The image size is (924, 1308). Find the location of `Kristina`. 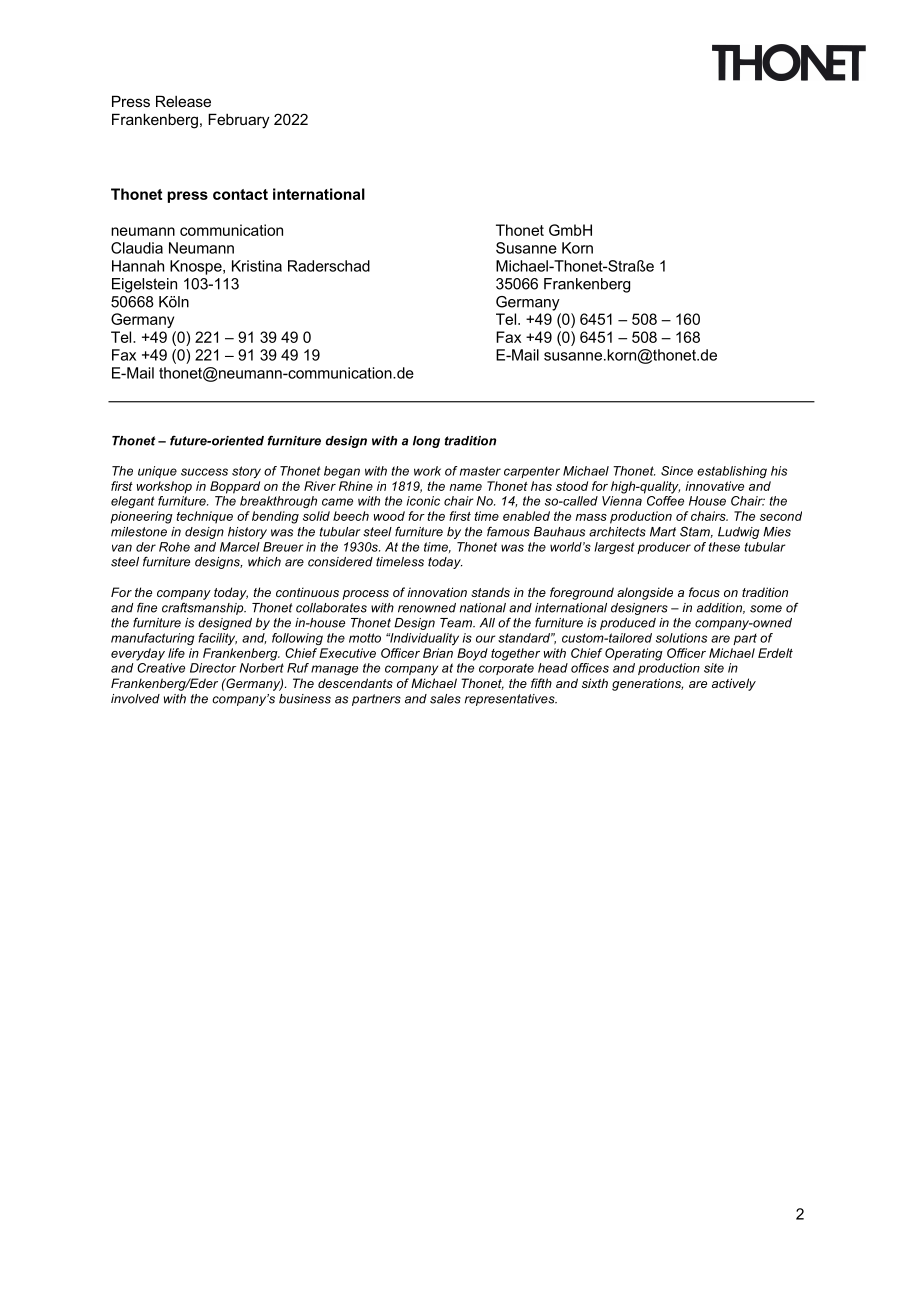

Kristina is located at coordinates (257, 266).
